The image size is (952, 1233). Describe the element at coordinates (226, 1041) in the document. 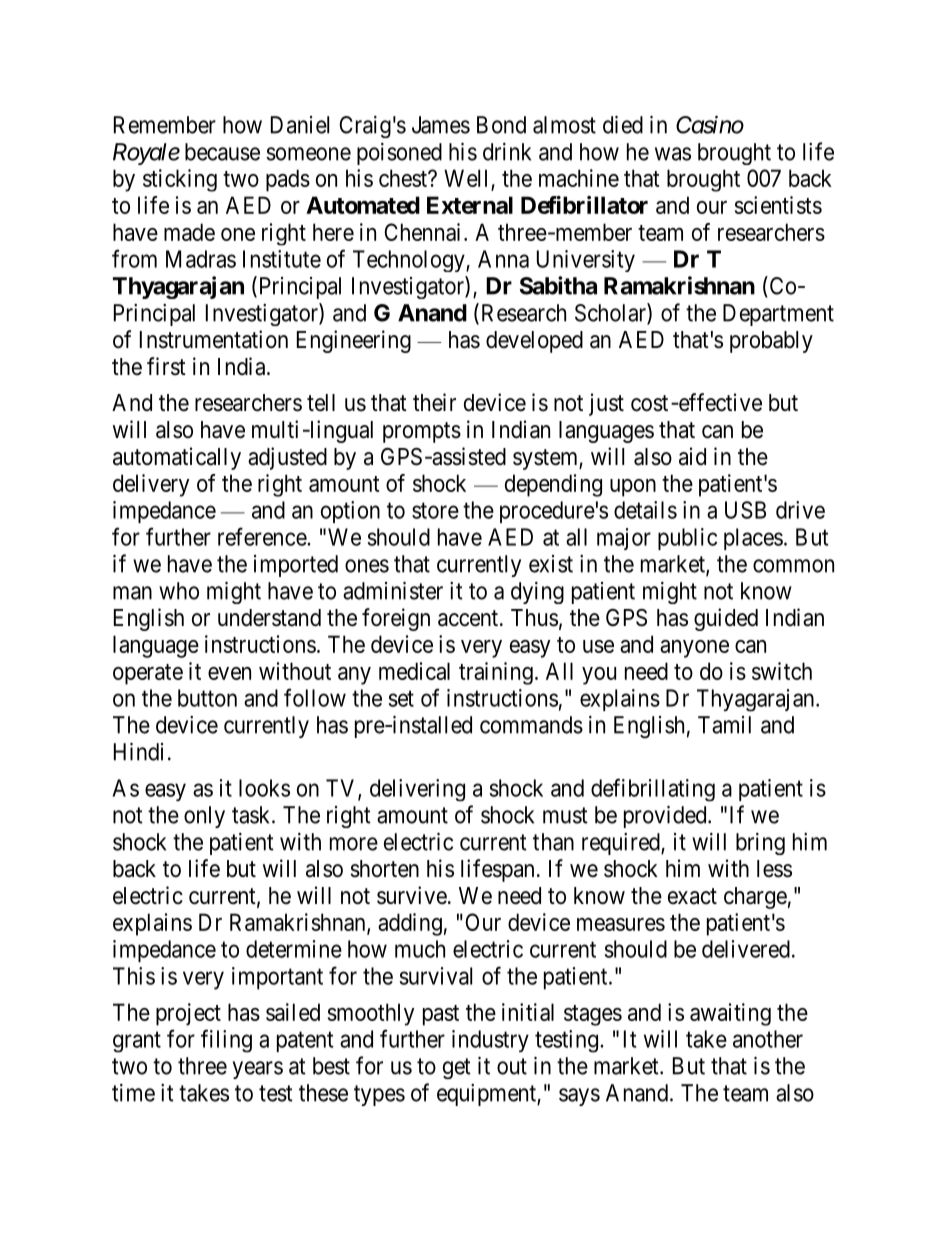

I see `filing` at that location.
